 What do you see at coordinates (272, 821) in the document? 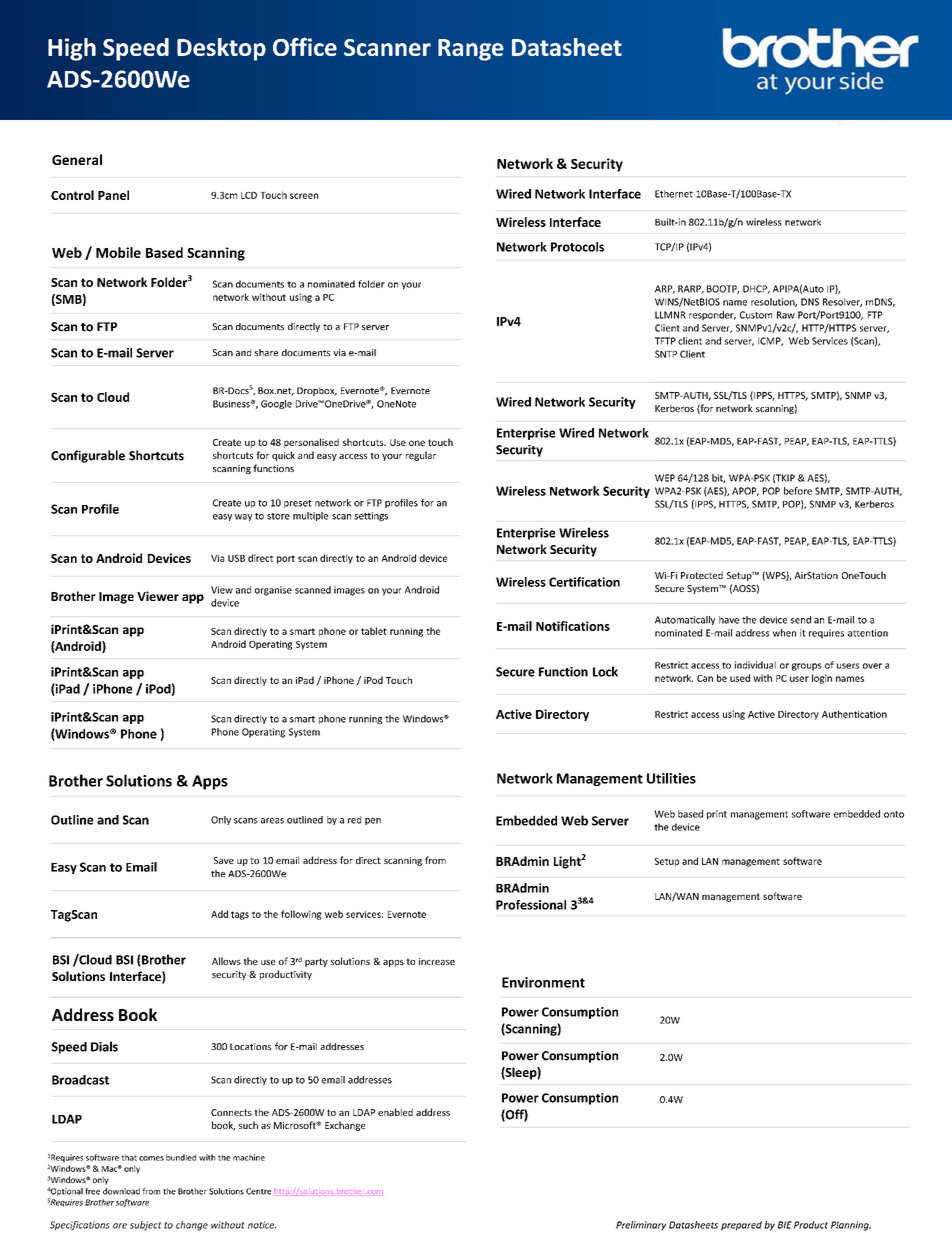
I see `areas` at bounding box center [272, 821].
